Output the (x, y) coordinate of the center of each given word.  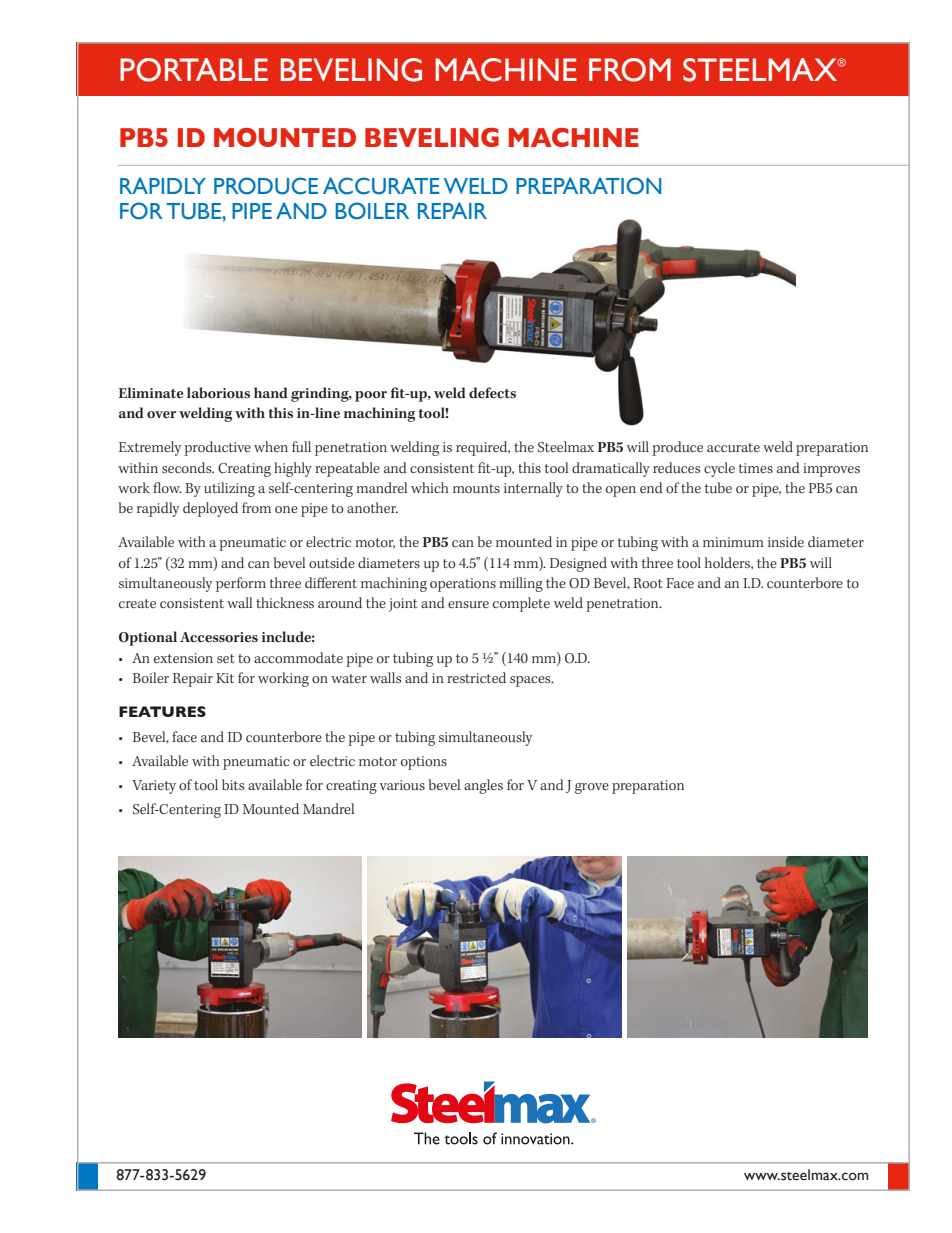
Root (648, 583)
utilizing (229, 489)
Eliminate (151, 392)
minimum (733, 542)
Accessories (219, 637)
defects (492, 393)
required (483, 448)
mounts (476, 489)
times (756, 468)
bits (233, 784)
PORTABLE (194, 70)
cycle (719, 469)
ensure (468, 604)
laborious (218, 393)
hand (271, 392)
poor (371, 396)
